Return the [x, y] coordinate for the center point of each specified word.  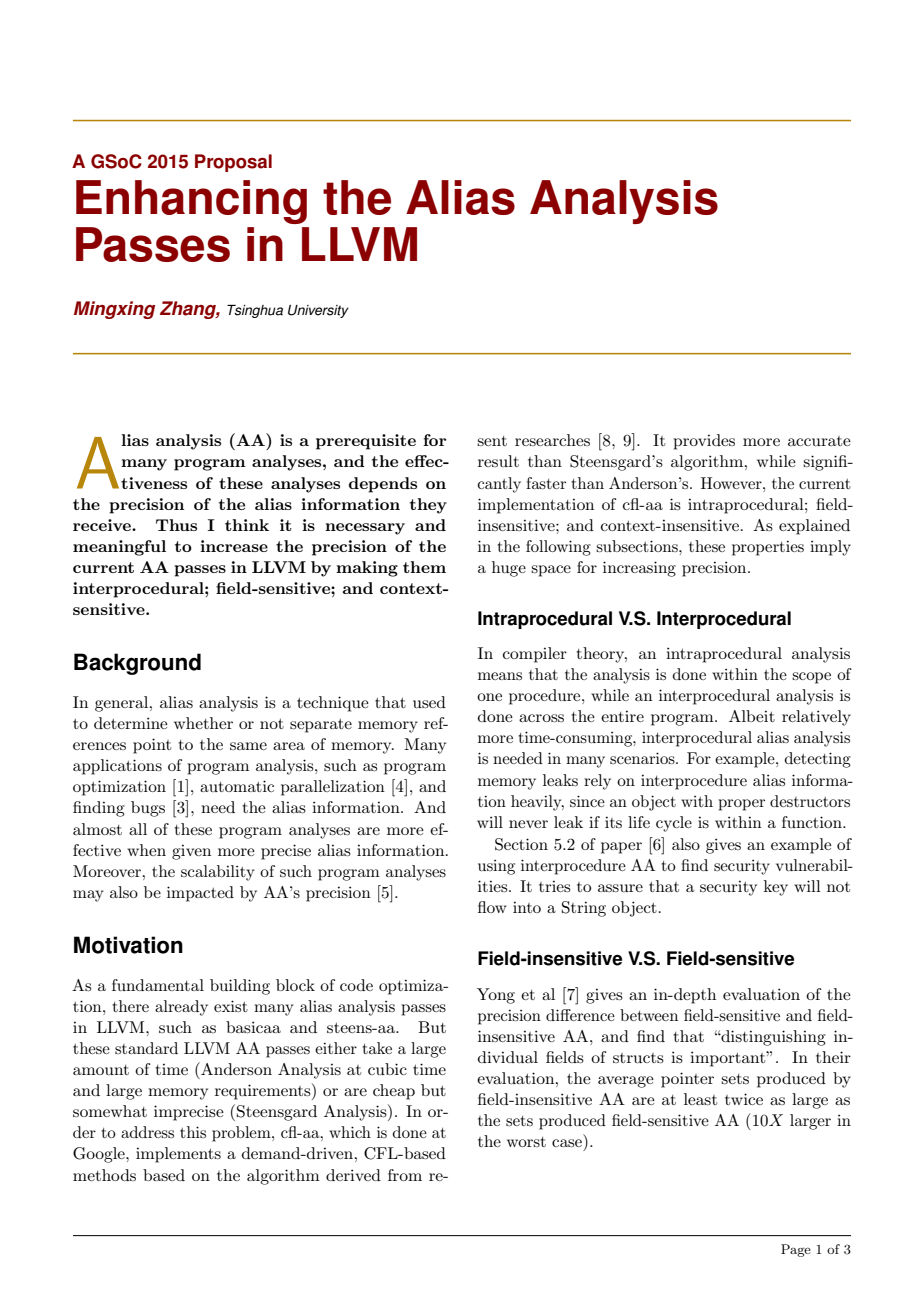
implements [178, 1155]
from [405, 1175]
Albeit [752, 716]
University [318, 311]
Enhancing [191, 202]
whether [203, 723]
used [429, 702]
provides [704, 442]
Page [796, 1250]
